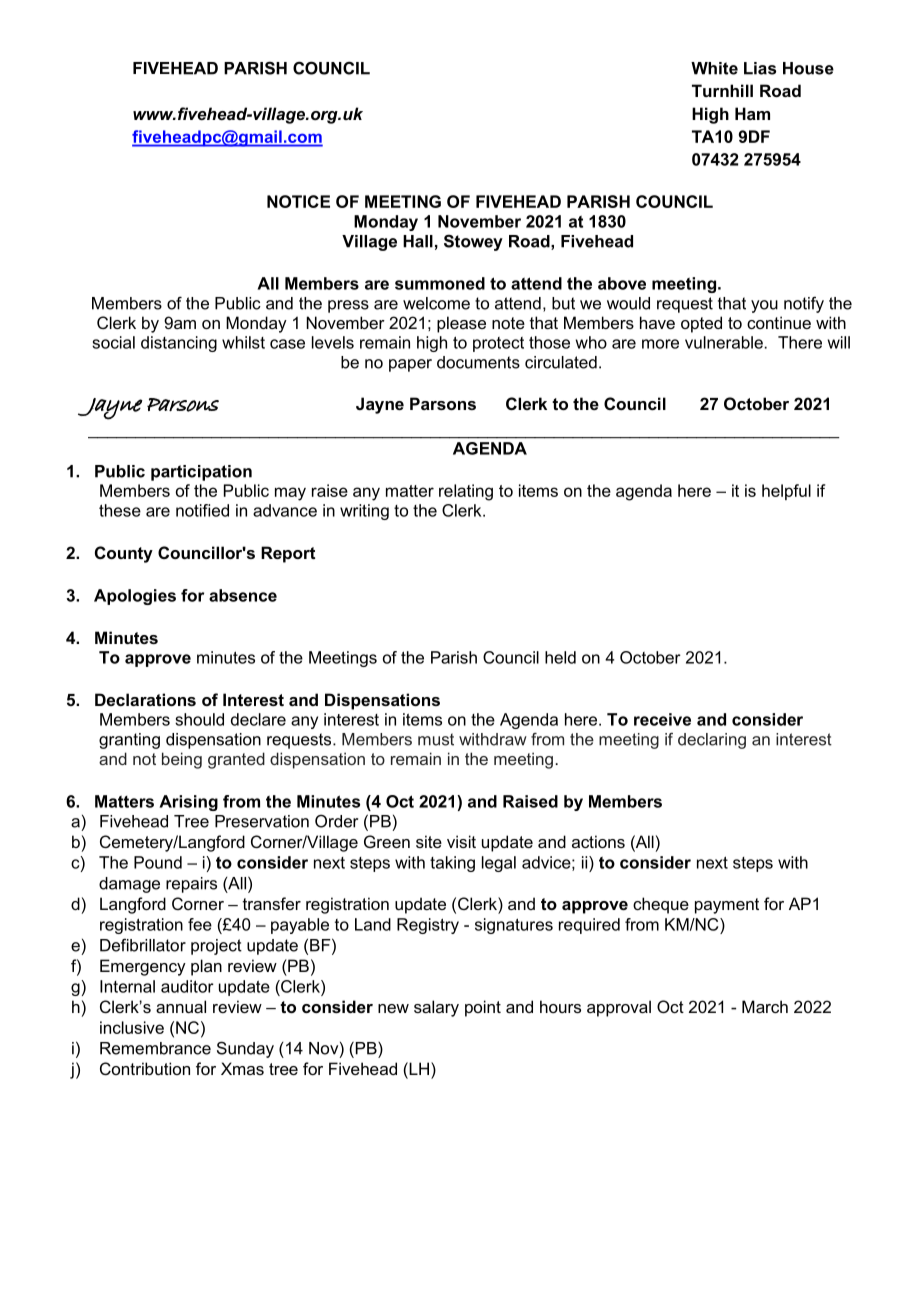 This image has width=924, height=1309. What do you see at coordinates (466, 492) in the image?
I see `relating` at bounding box center [466, 492].
